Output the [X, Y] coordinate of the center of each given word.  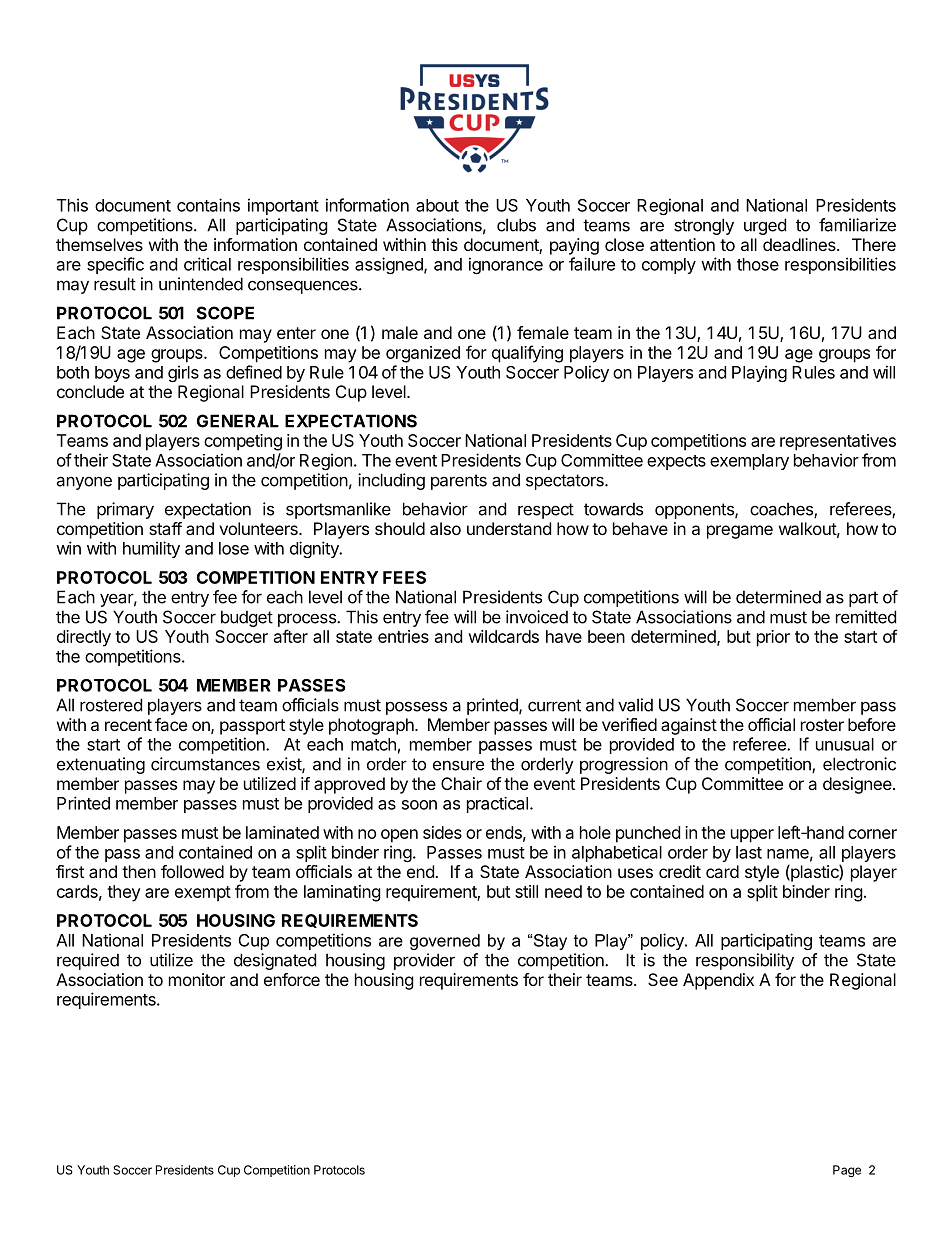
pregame [740, 532]
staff [165, 528]
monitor [197, 979]
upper [752, 836]
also [445, 528]
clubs [516, 225]
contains [208, 205]
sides [442, 832]
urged [765, 226]
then [139, 871]
